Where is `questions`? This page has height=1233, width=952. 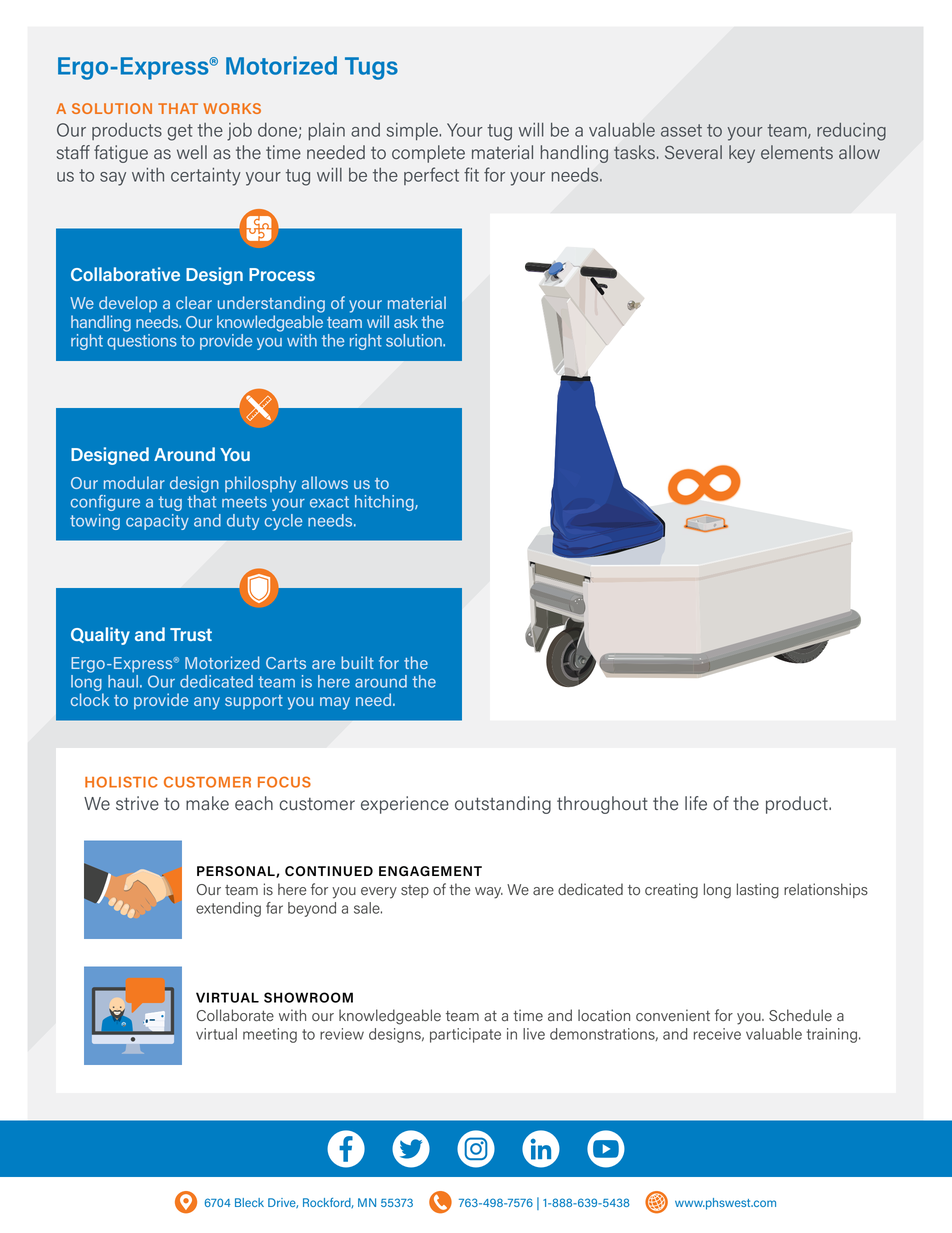
questions is located at coordinates (142, 342).
